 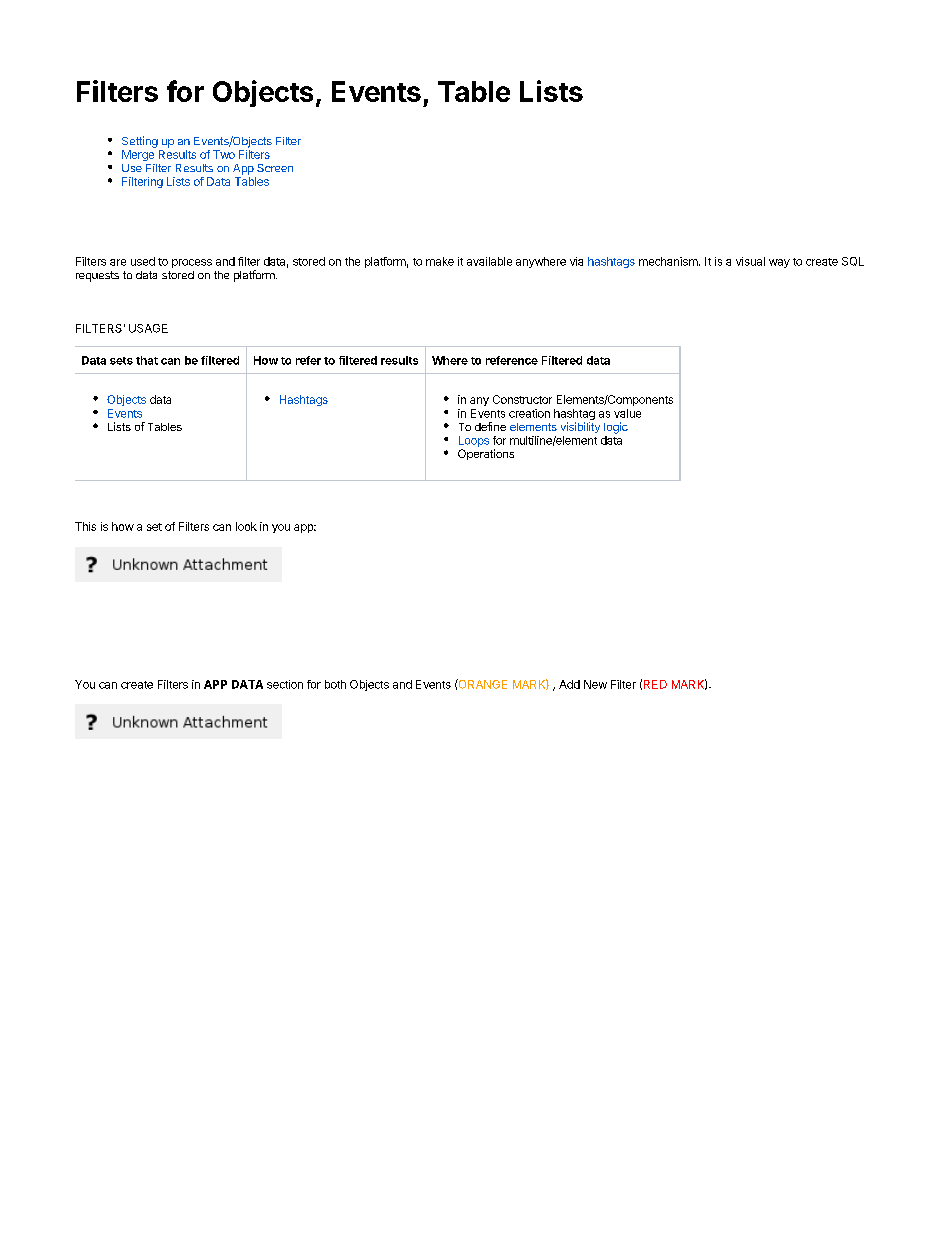 What do you see at coordinates (486, 454) in the page?
I see `Operations` at bounding box center [486, 454].
